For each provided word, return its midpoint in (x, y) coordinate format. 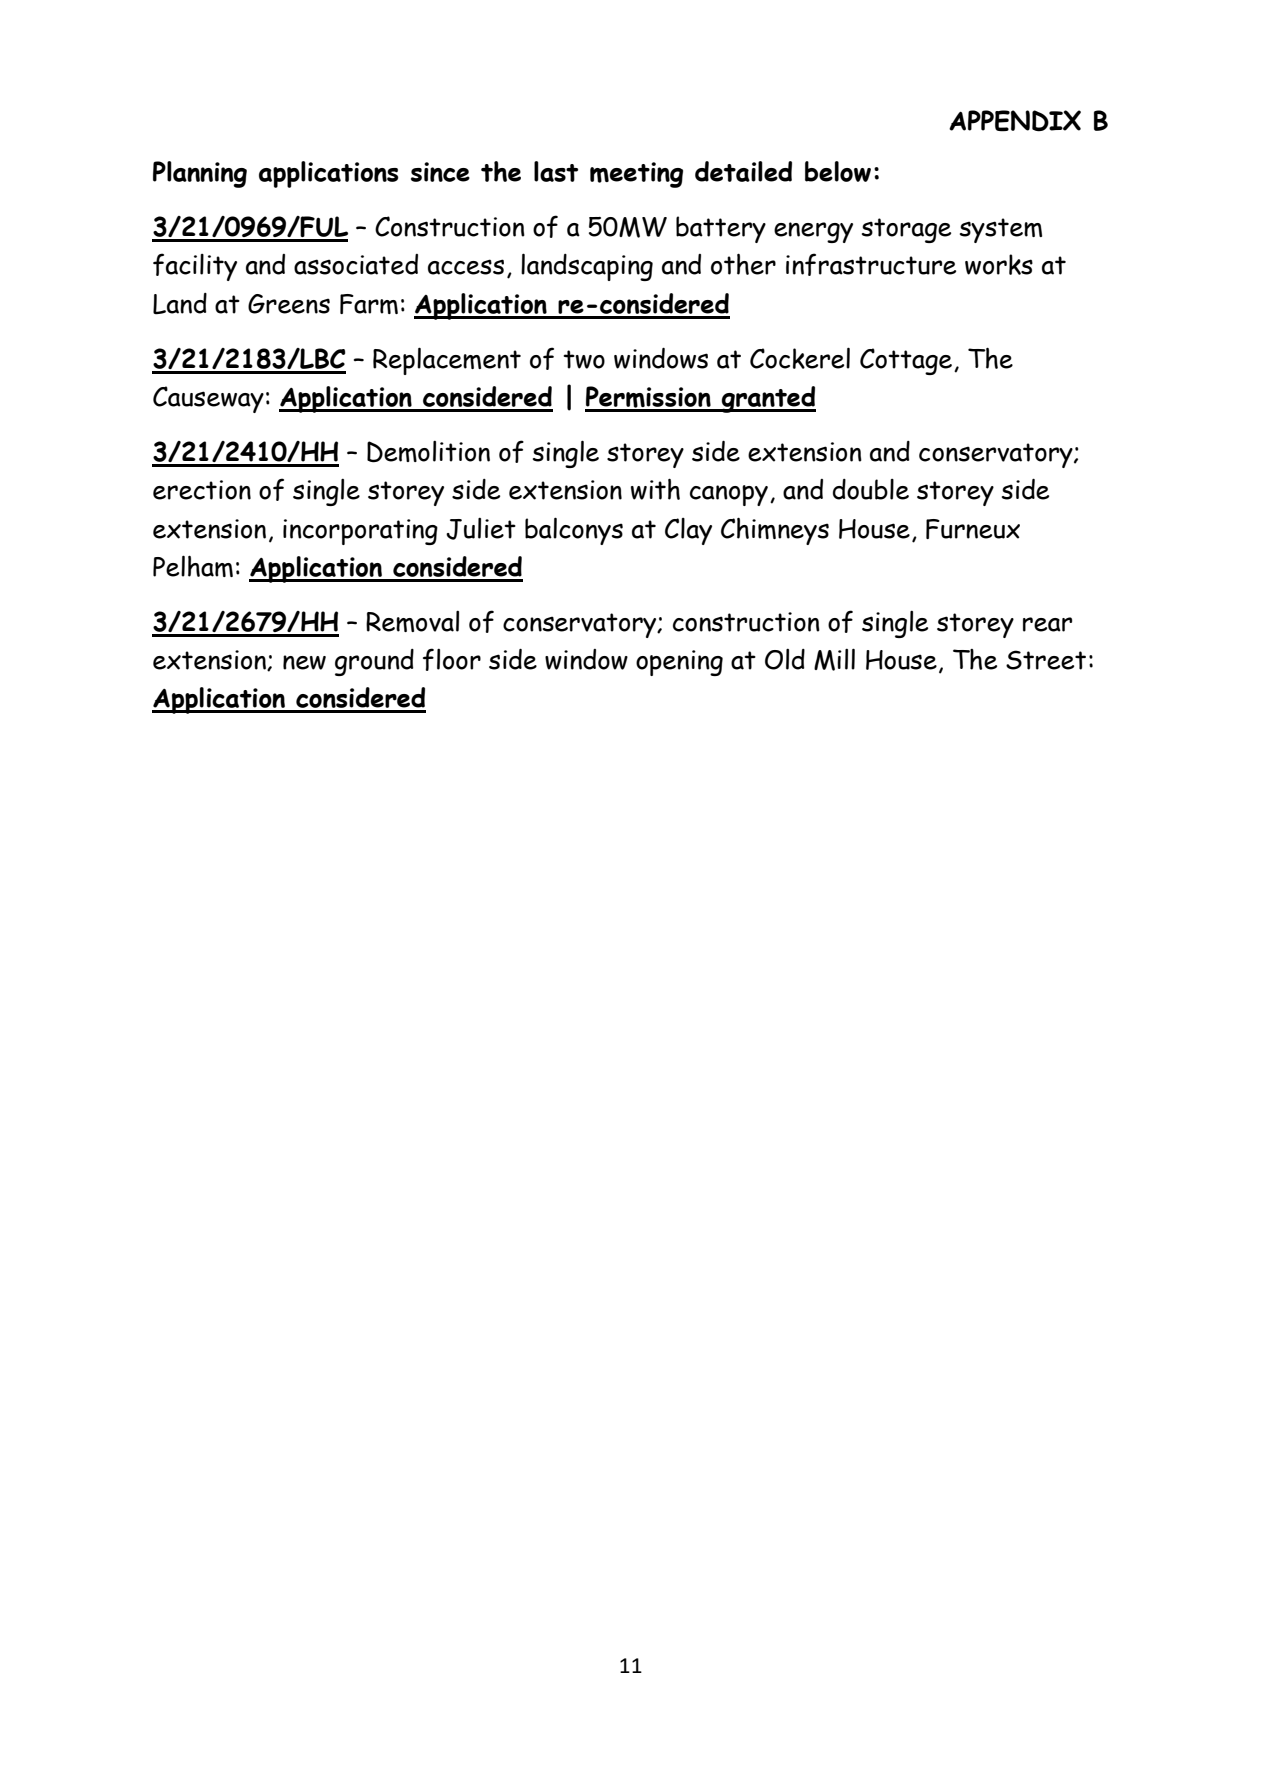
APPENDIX (1015, 121)
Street (1046, 660)
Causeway (208, 399)
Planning (200, 174)
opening (679, 663)
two (584, 359)
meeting (636, 175)
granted (768, 399)
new (304, 662)
